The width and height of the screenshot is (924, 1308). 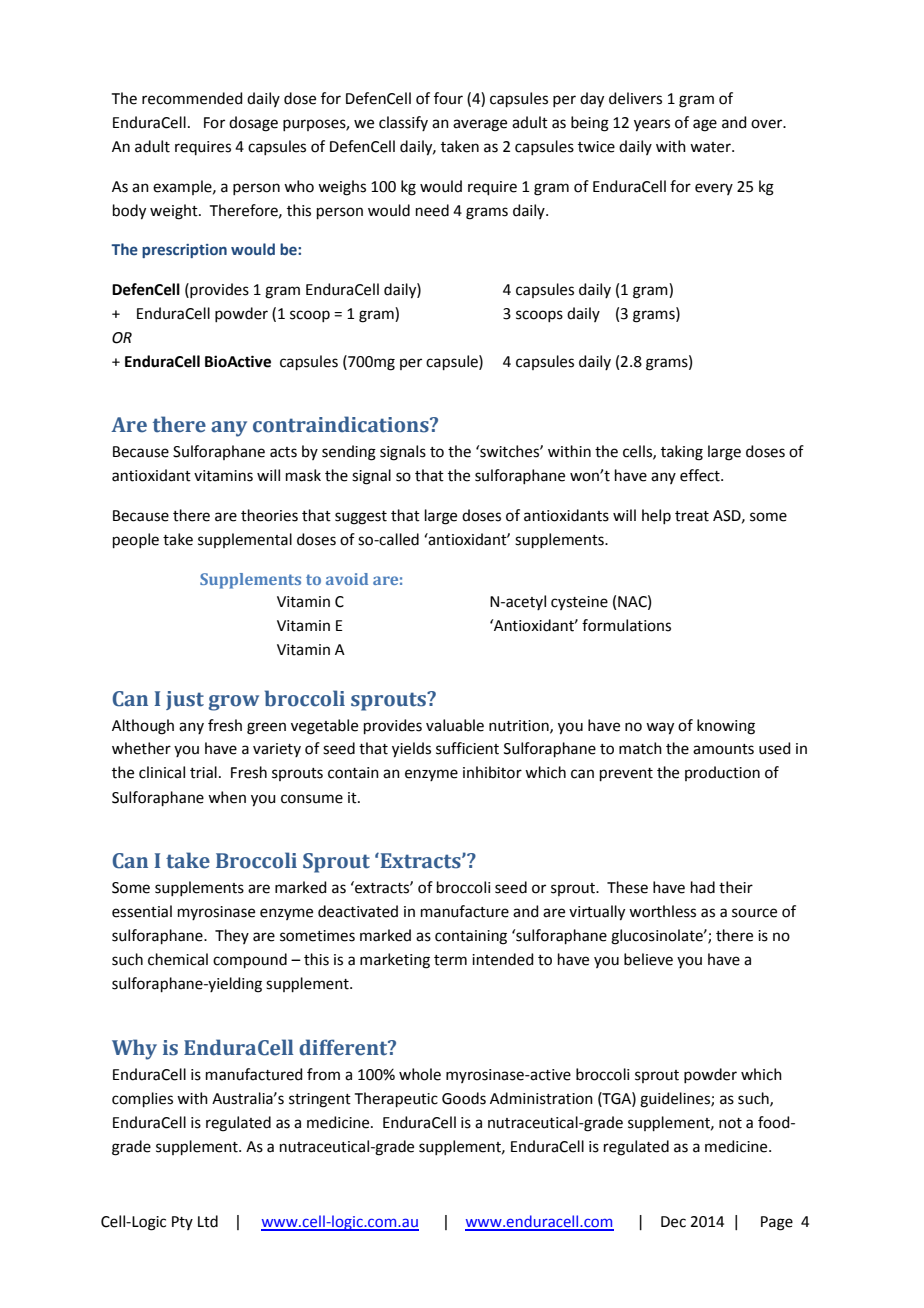 What do you see at coordinates (673, 1222) in the screenshot?
I see `Dec` at bounding box center [673, 1222].
